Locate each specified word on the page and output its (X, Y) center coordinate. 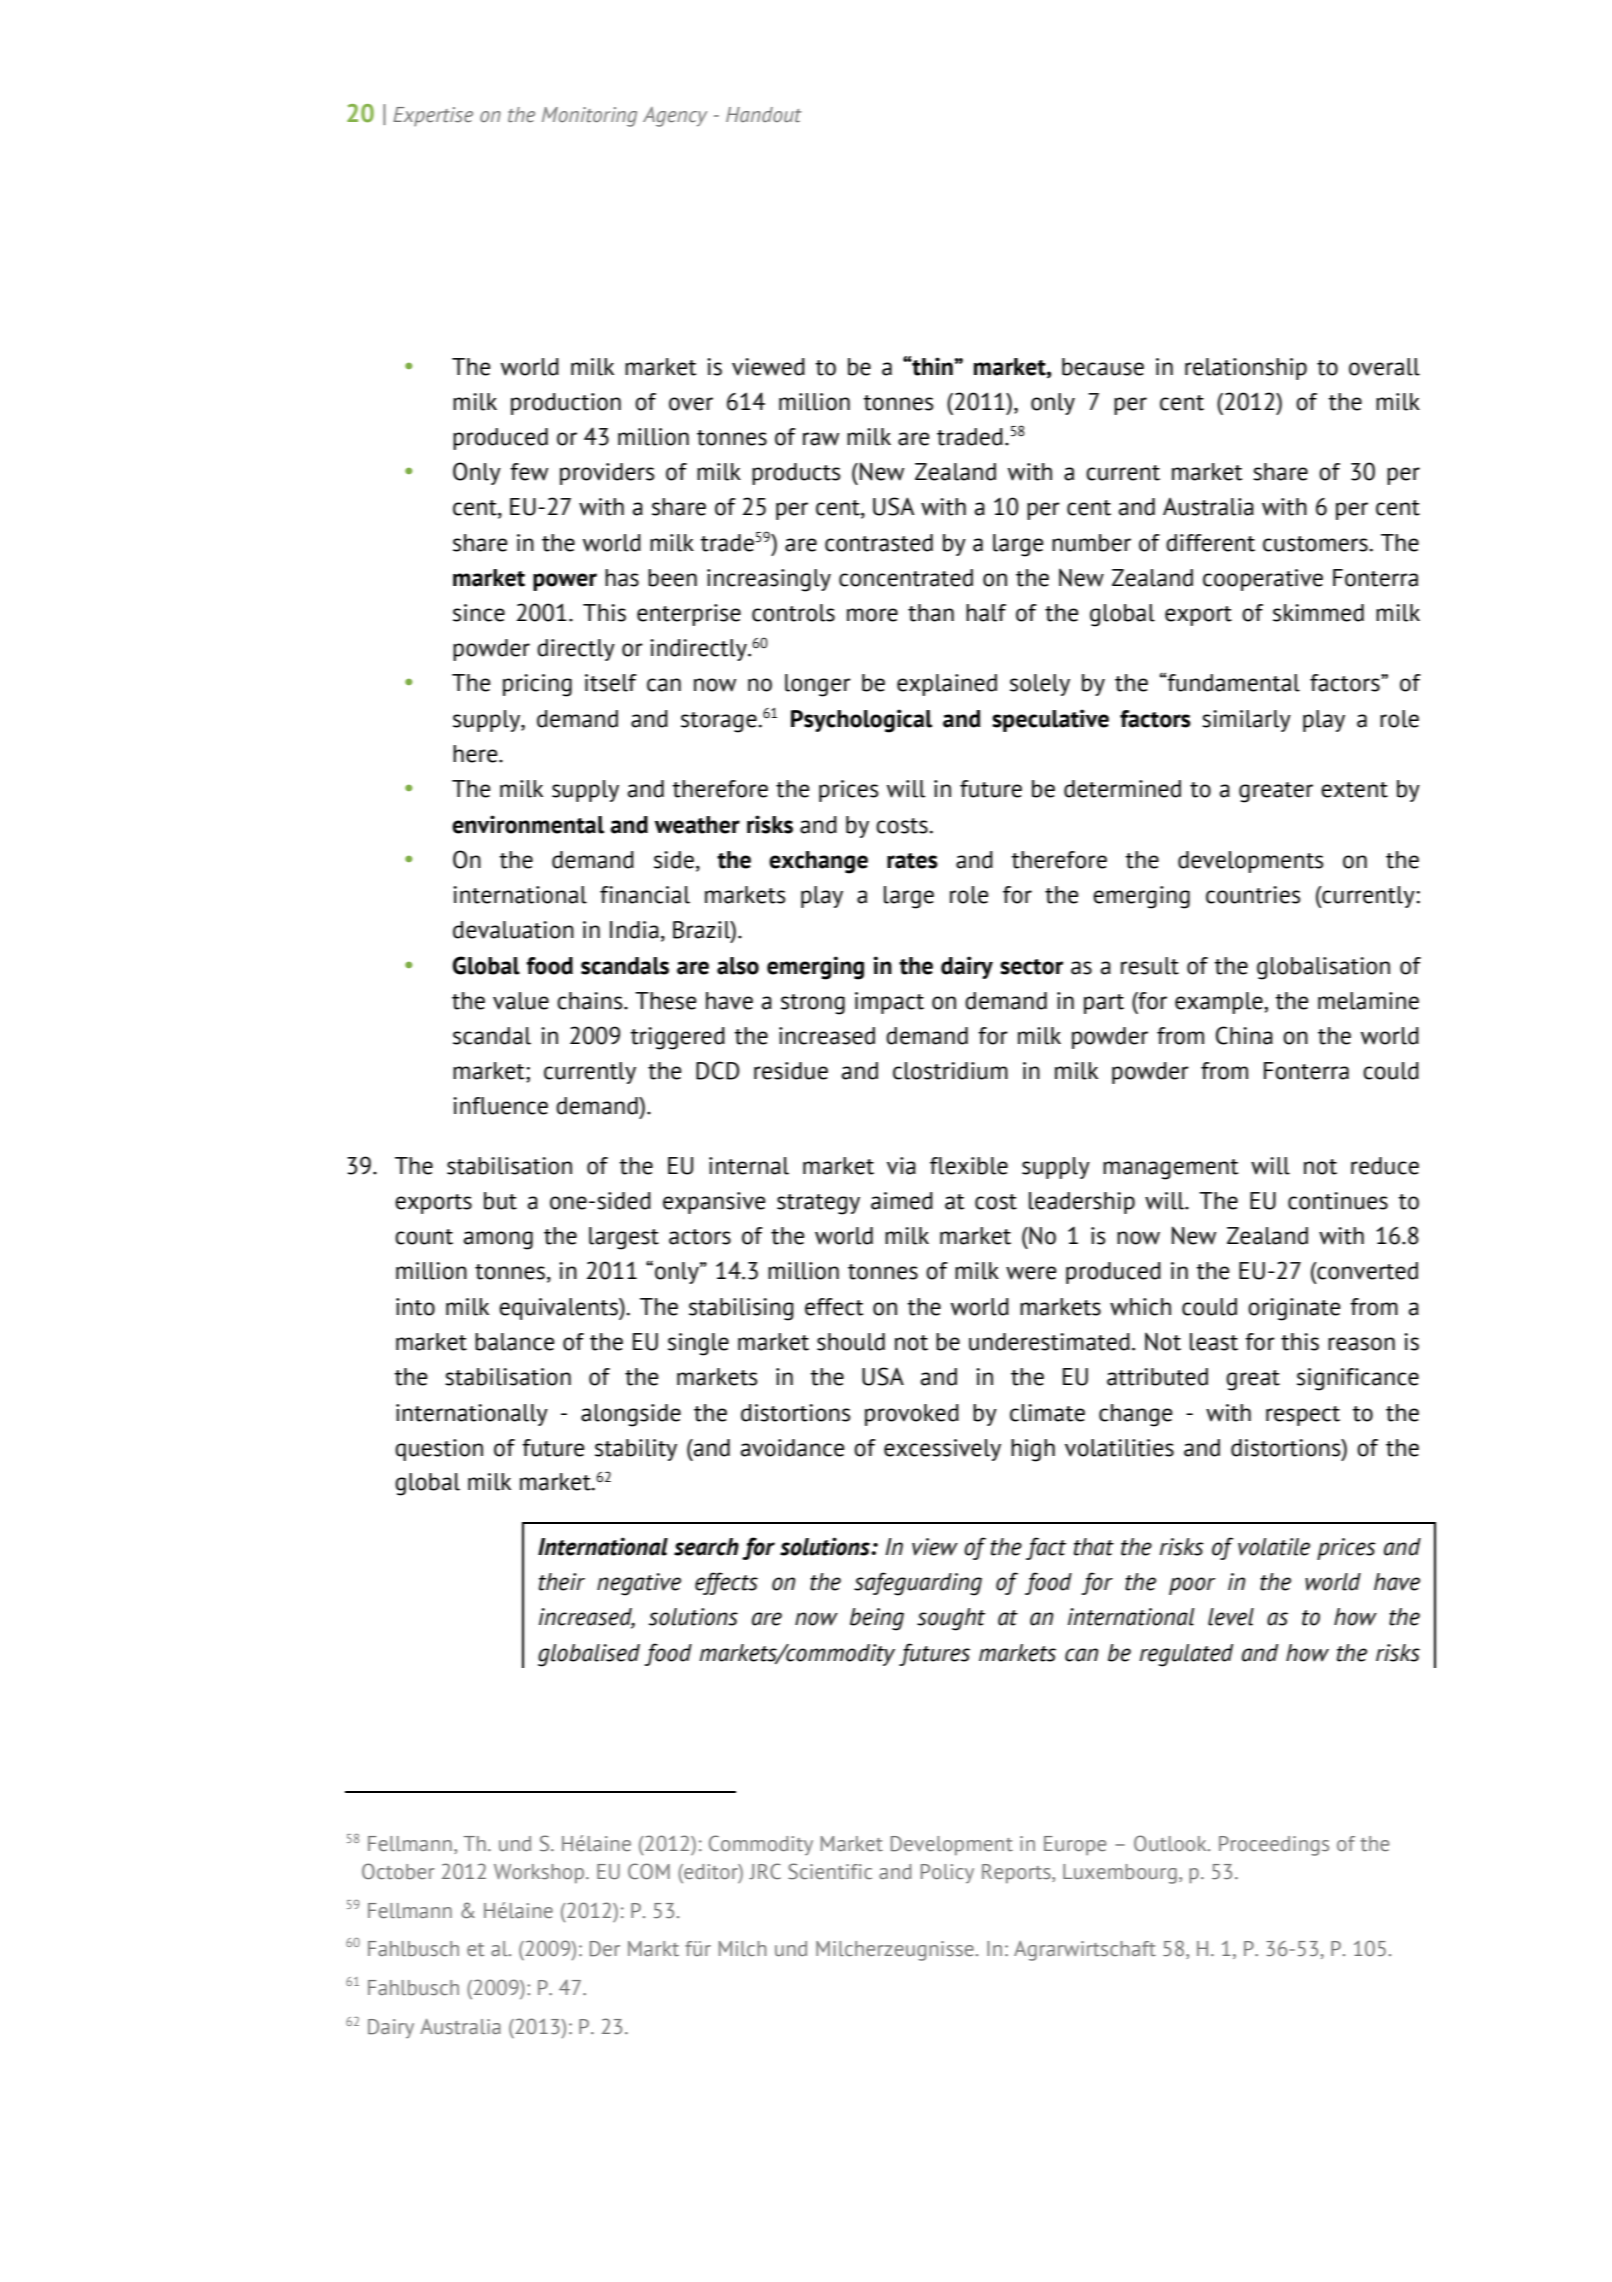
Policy (947, 1873)
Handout (764, 114)
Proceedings (1274, 1846)
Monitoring (589, 117)
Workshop (540, 1874)
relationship (1246, 369)
